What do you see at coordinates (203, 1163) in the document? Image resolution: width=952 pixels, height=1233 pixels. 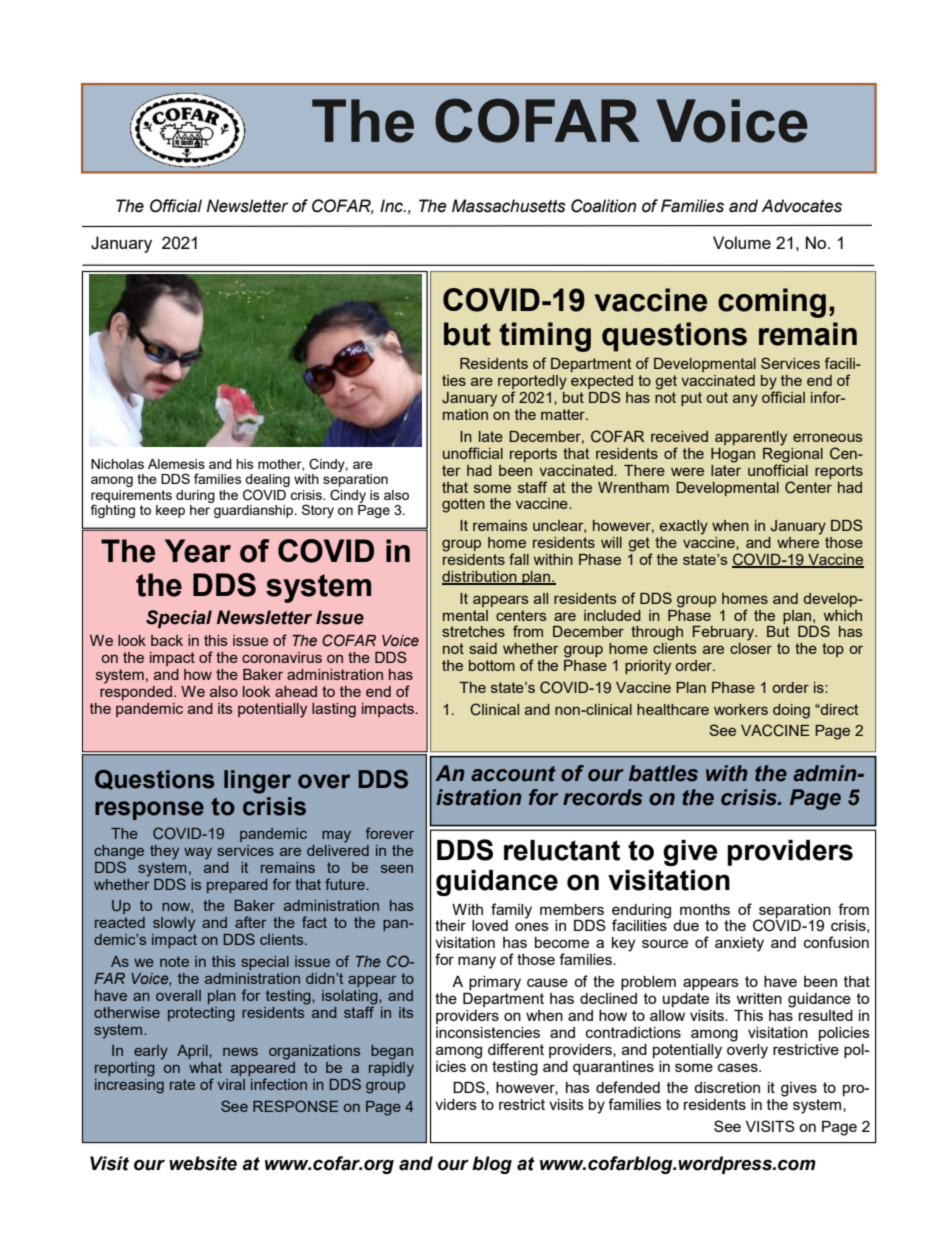 I see `website` at bounding box center [203, 1163].
